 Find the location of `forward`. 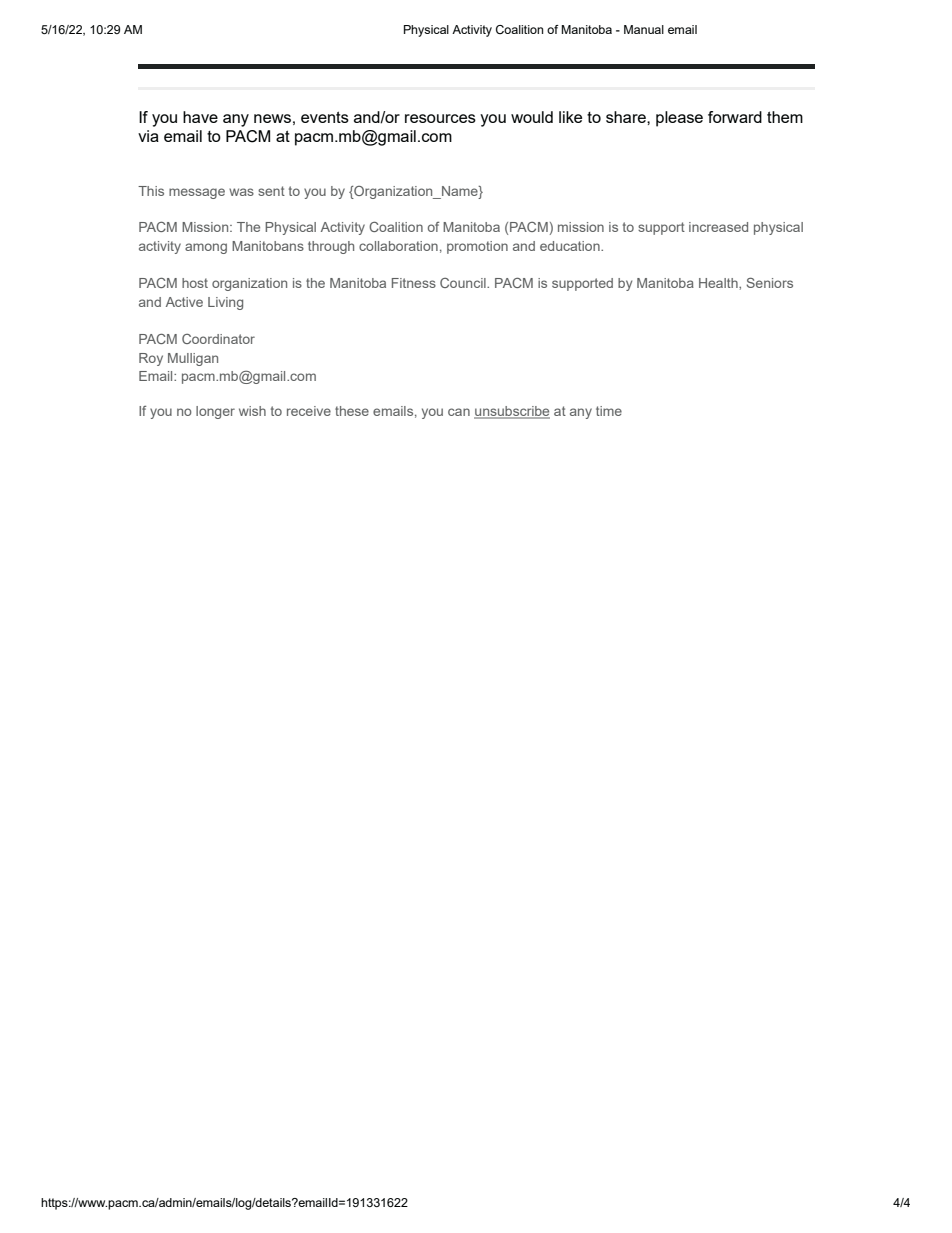

forward is located at coordinates (735, 117).
